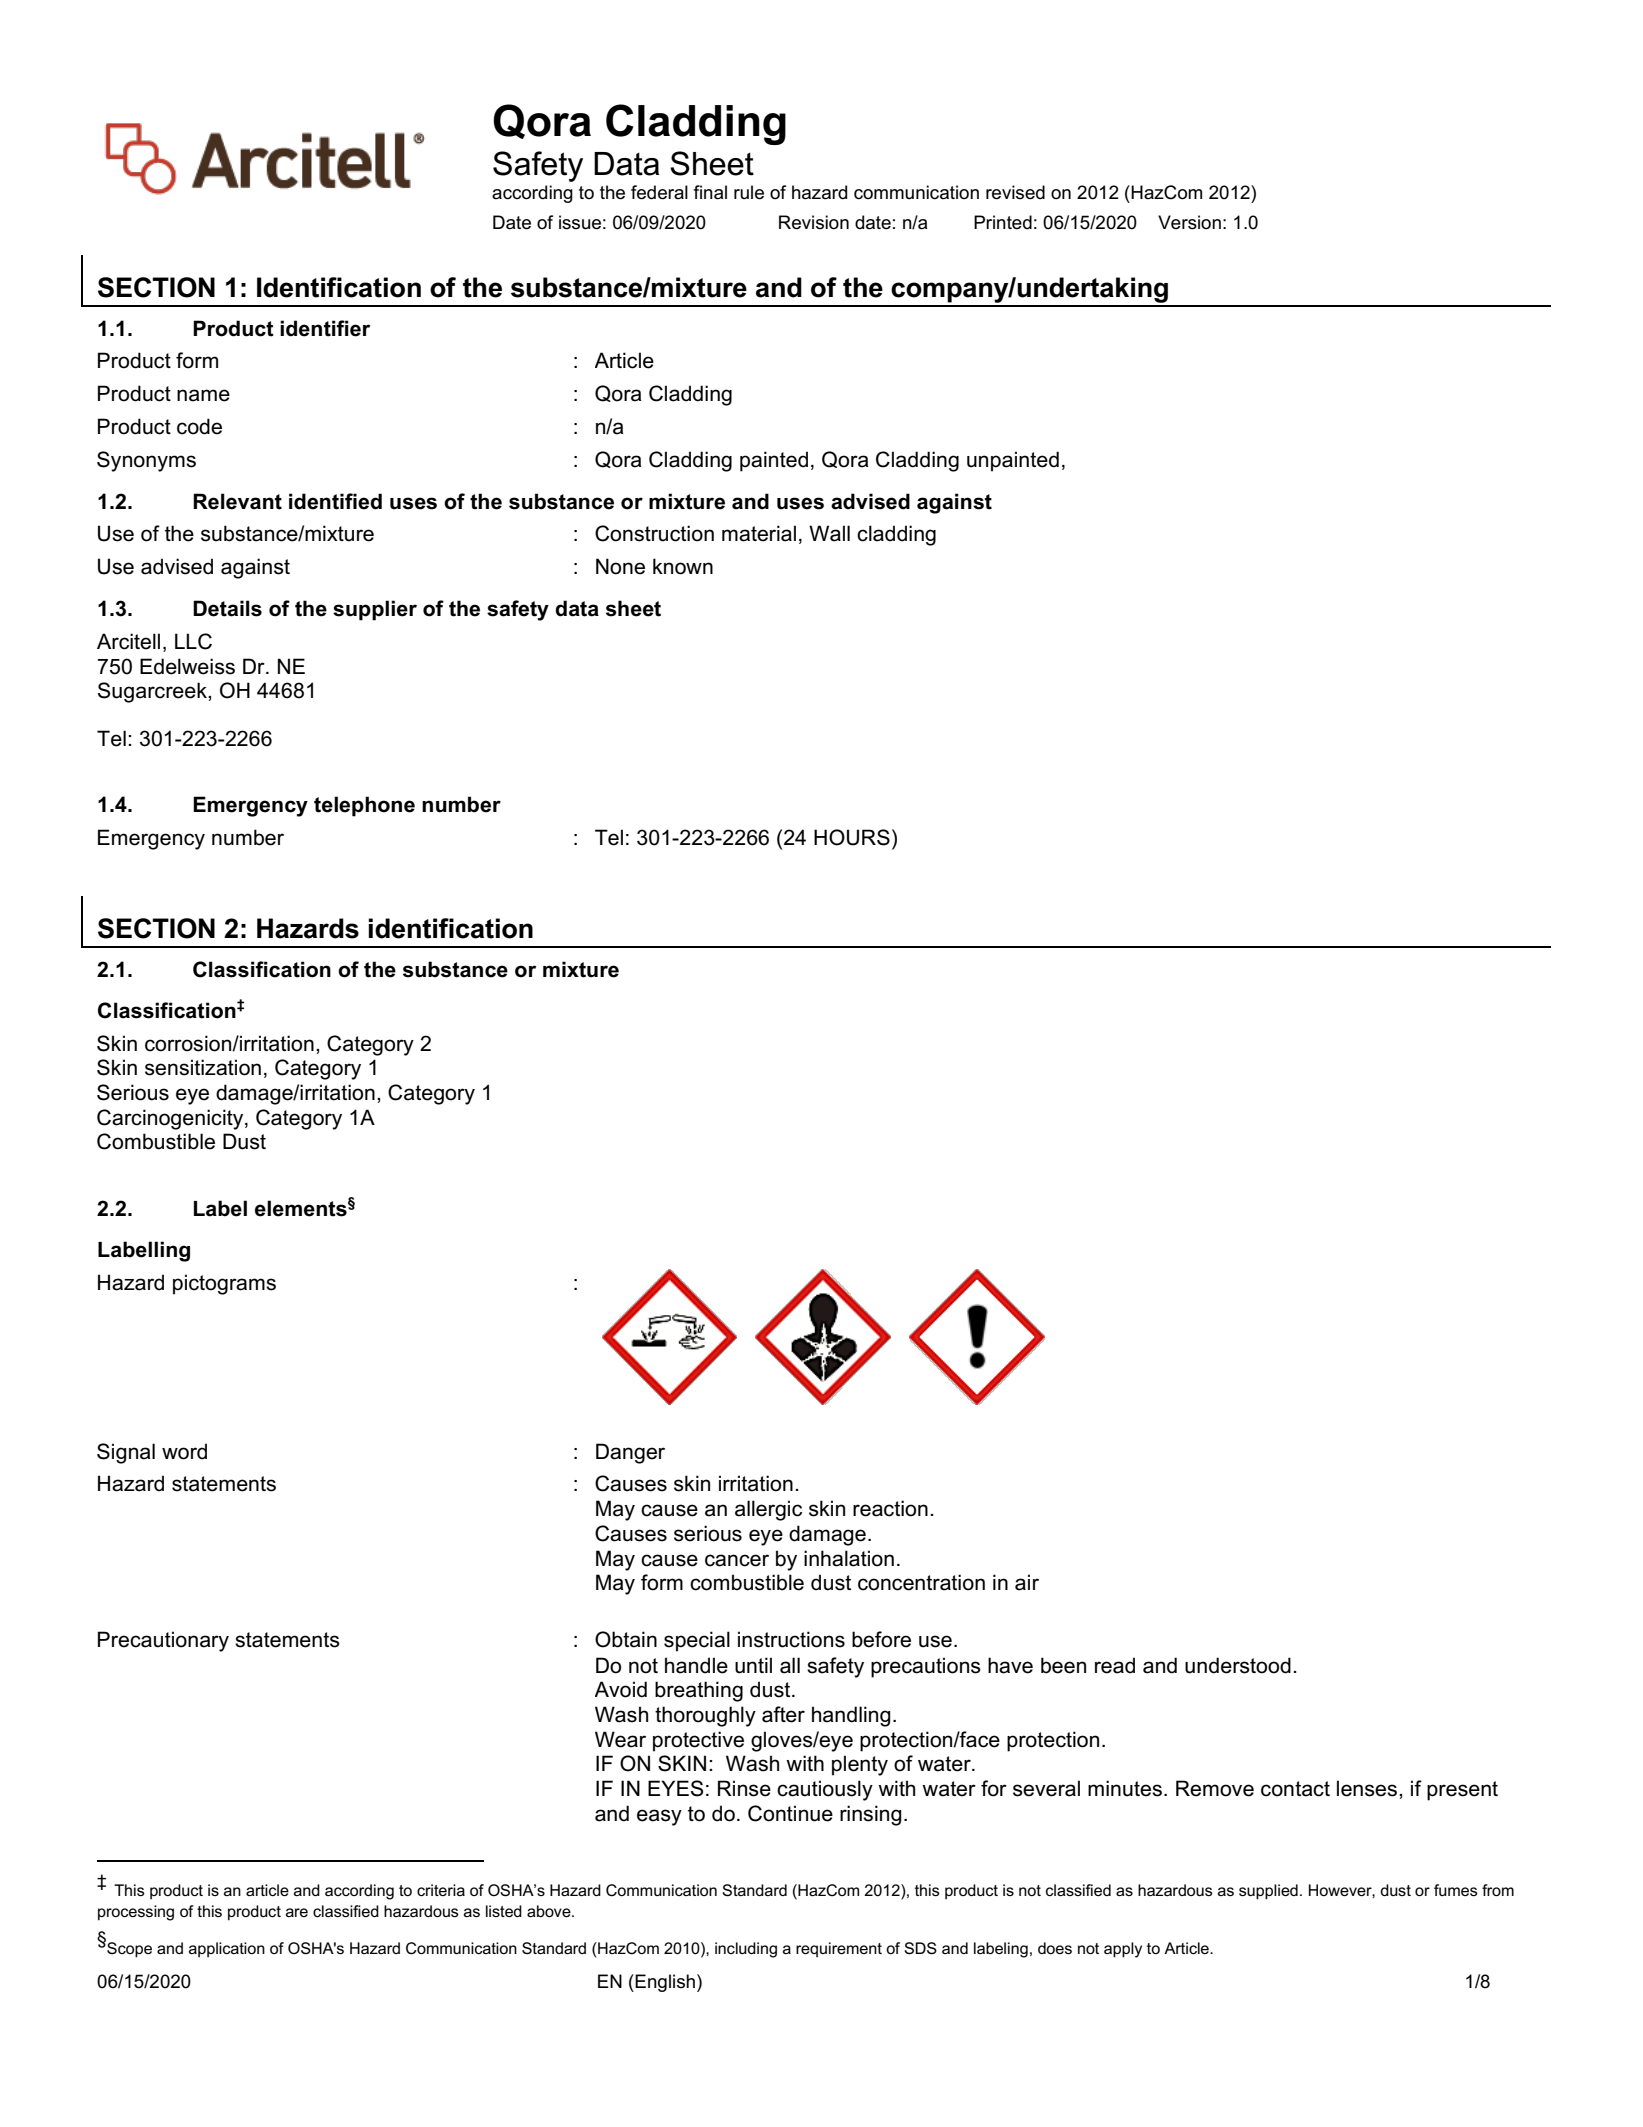  What do you see at coordinates (203, 1067) in the screenshot?
I see `sensitization` at bounding box center [203, 1067].
